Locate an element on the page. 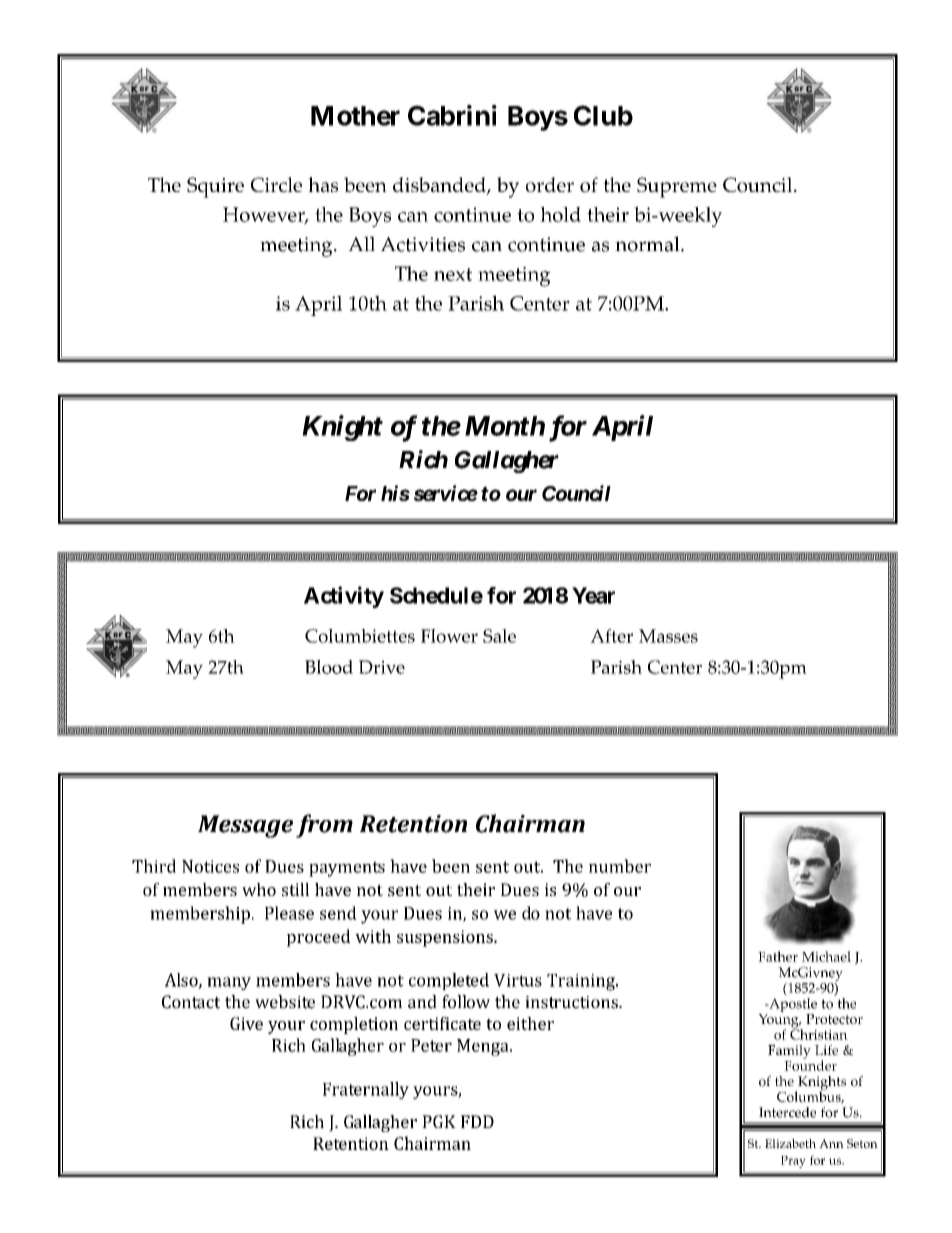  Sale is located at coordinates (499, 636).
